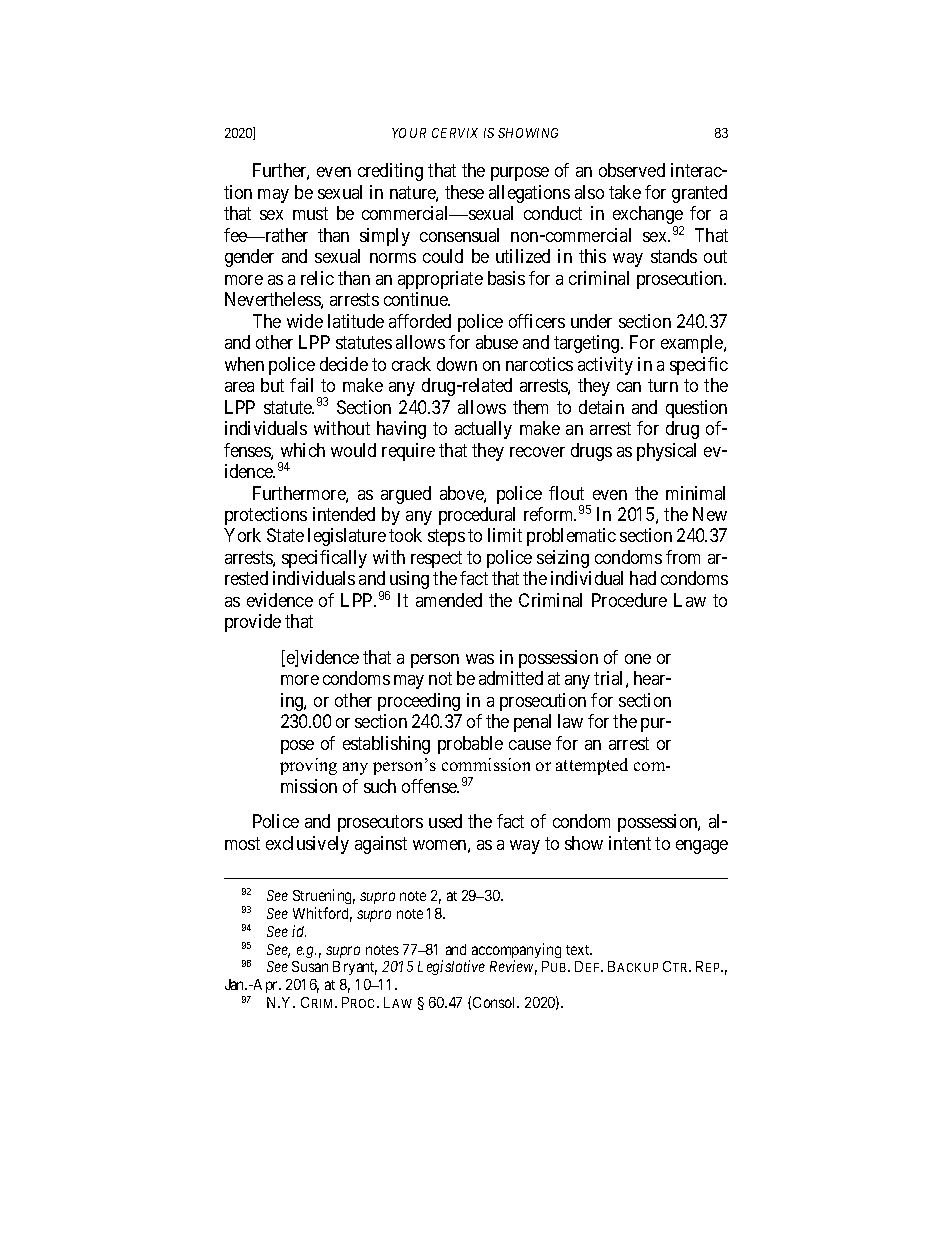 The width and height of the document is (952, 1233). Describe the element at coordinates (592, 766) in the document. I see `attempted` at that location.
